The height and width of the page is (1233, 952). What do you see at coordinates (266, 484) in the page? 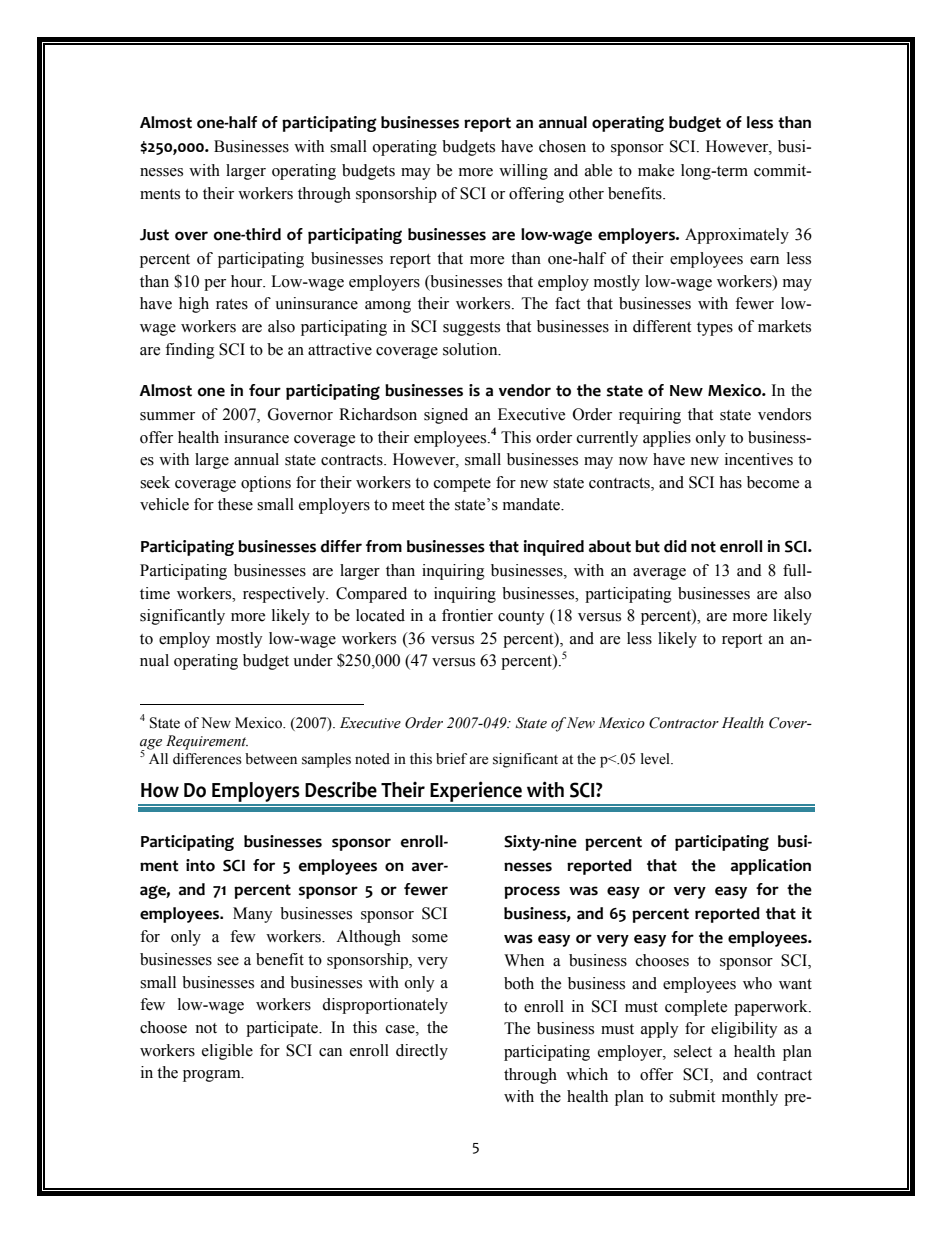
I see `options` at bounding box center [266, 484].
